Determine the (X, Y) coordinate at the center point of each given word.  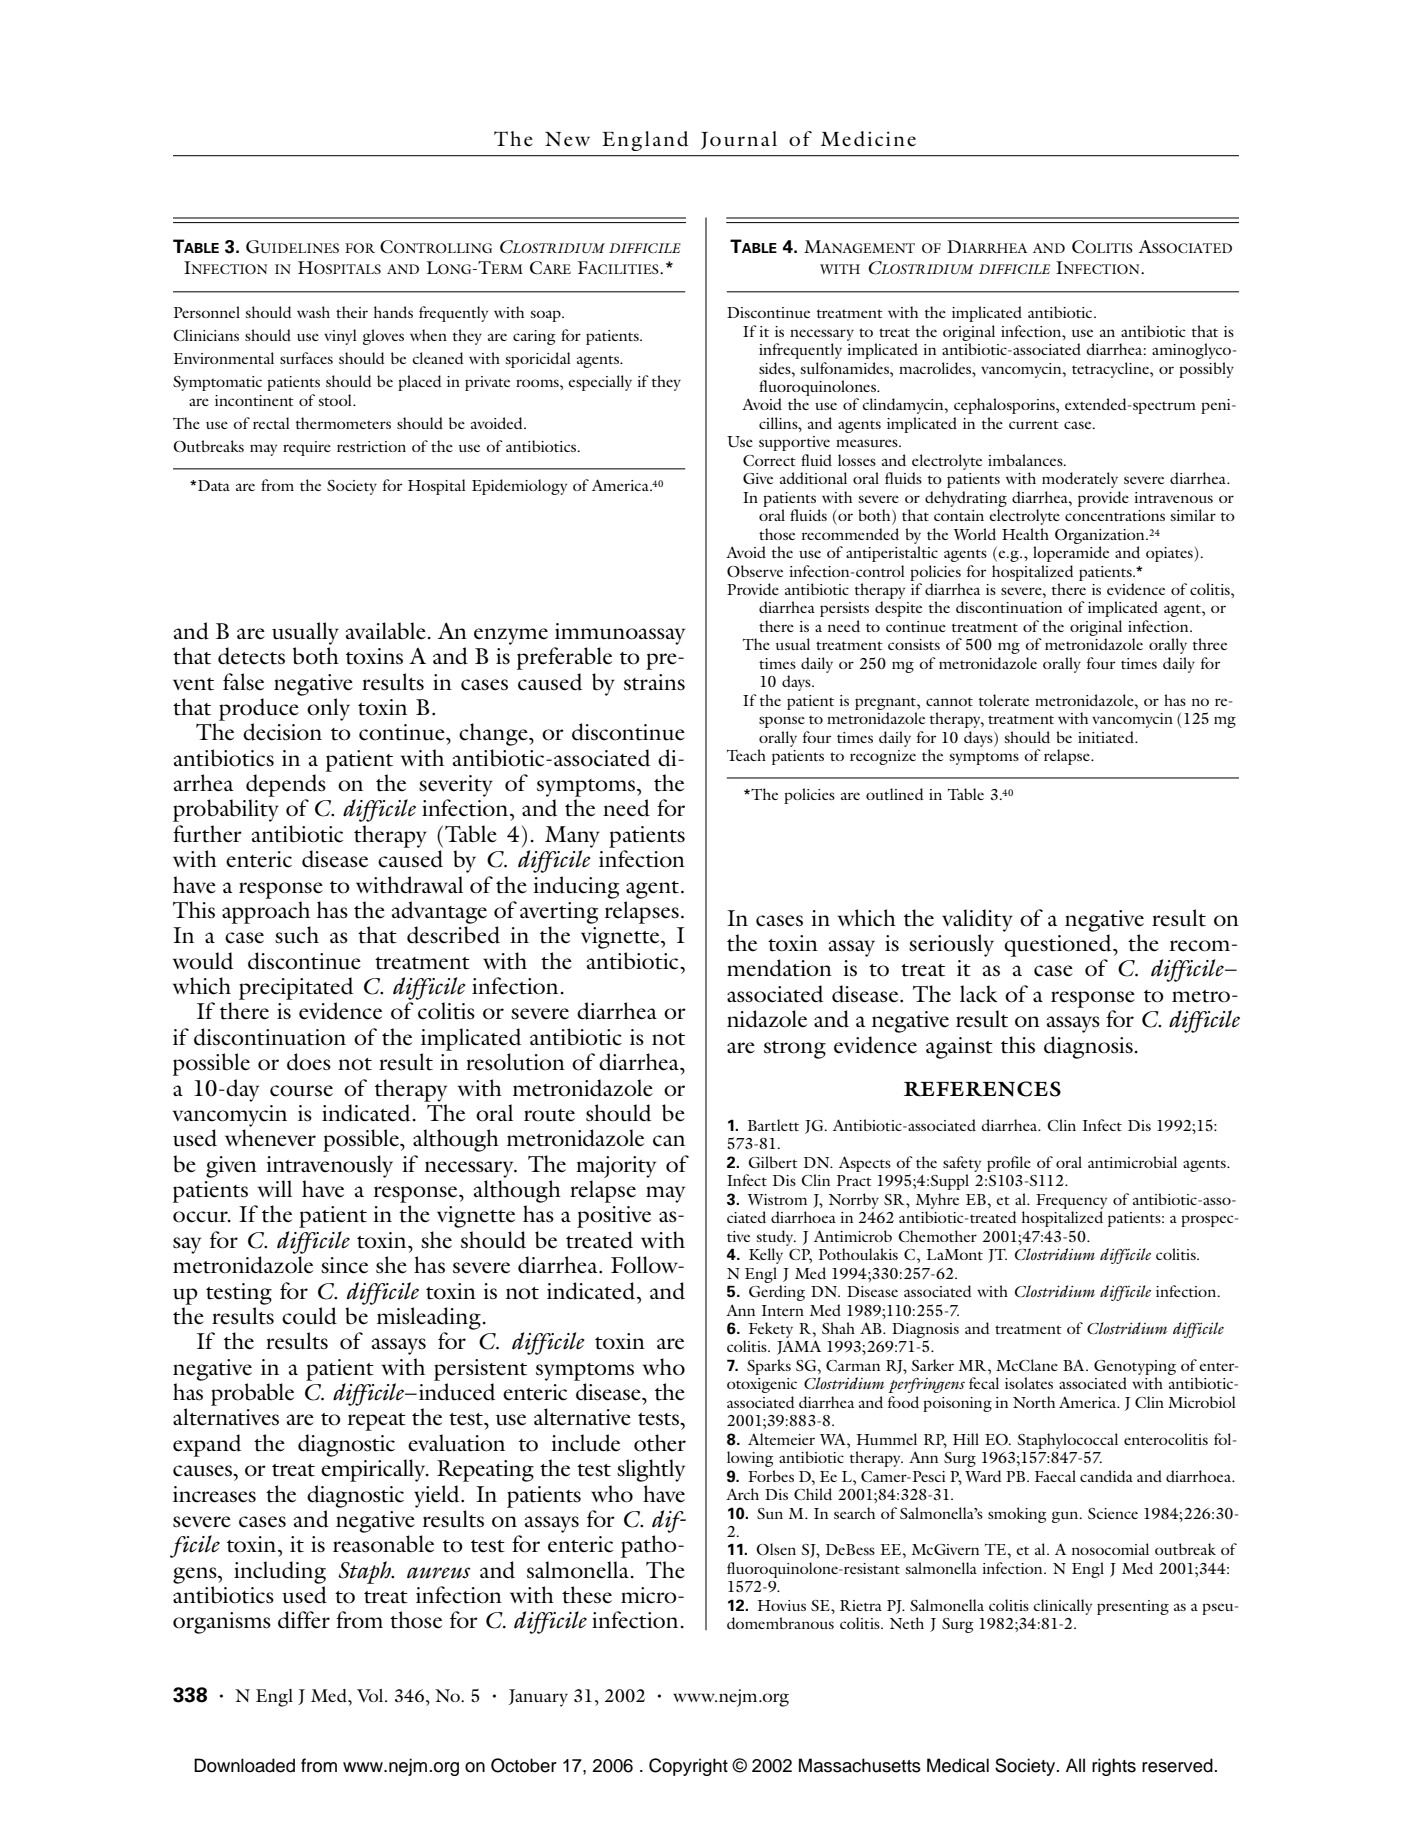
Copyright (688, 1767)
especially (600, 383)
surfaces (306, 358)
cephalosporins (1005, 406)
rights (1114, 1767)
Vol (371, 1695)
